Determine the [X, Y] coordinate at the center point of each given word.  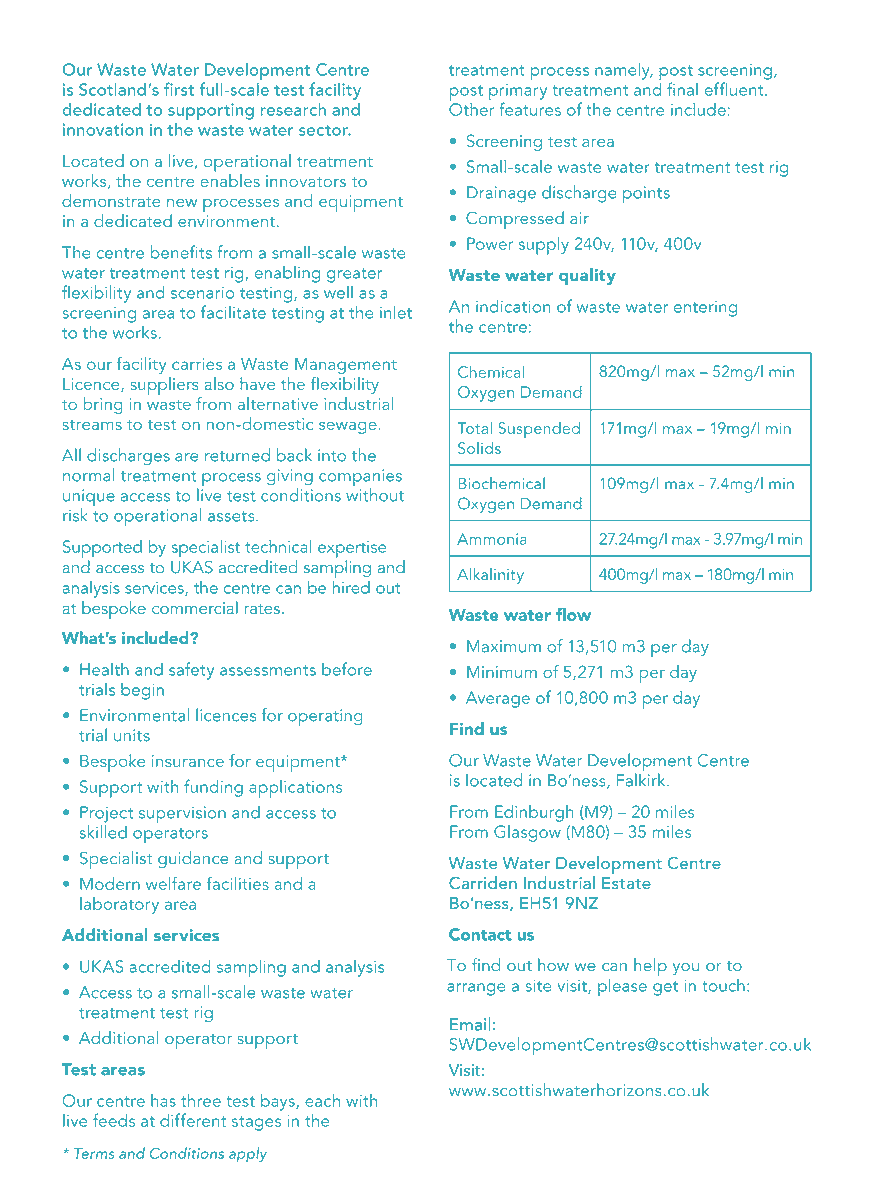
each [322, 1100]
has [163, 1100]
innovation [103, 129]
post [676, 74]
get [665, 988]
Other [472, 108]
